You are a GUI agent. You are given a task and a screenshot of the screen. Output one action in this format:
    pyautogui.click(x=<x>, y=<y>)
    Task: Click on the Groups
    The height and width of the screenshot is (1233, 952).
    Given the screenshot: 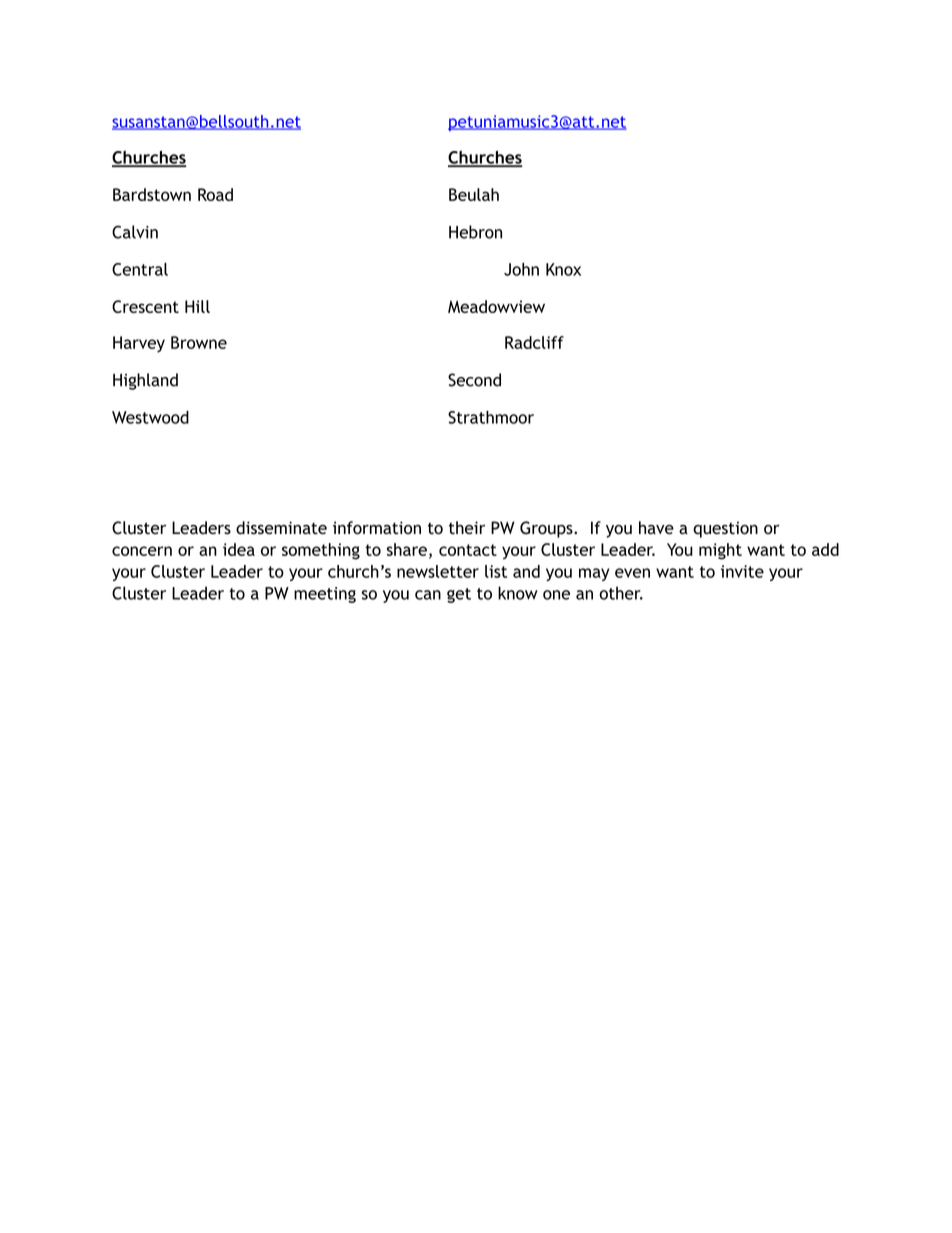 What is the action you would take?
    pyautogui.click(x=547, y=529)
